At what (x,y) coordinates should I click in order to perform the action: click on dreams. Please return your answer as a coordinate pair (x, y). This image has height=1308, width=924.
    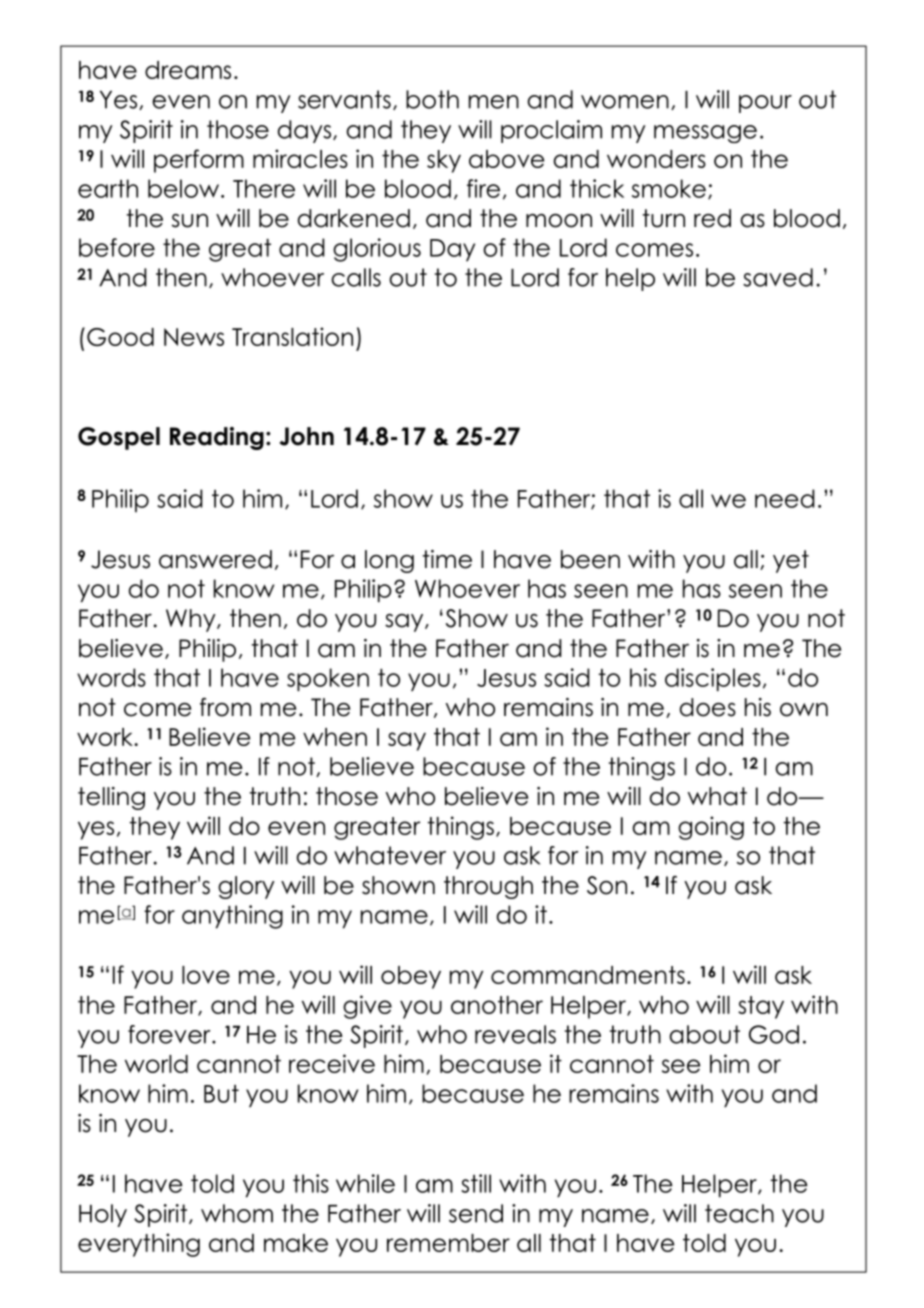
    Looking at the image, I should click on (188, 70).
